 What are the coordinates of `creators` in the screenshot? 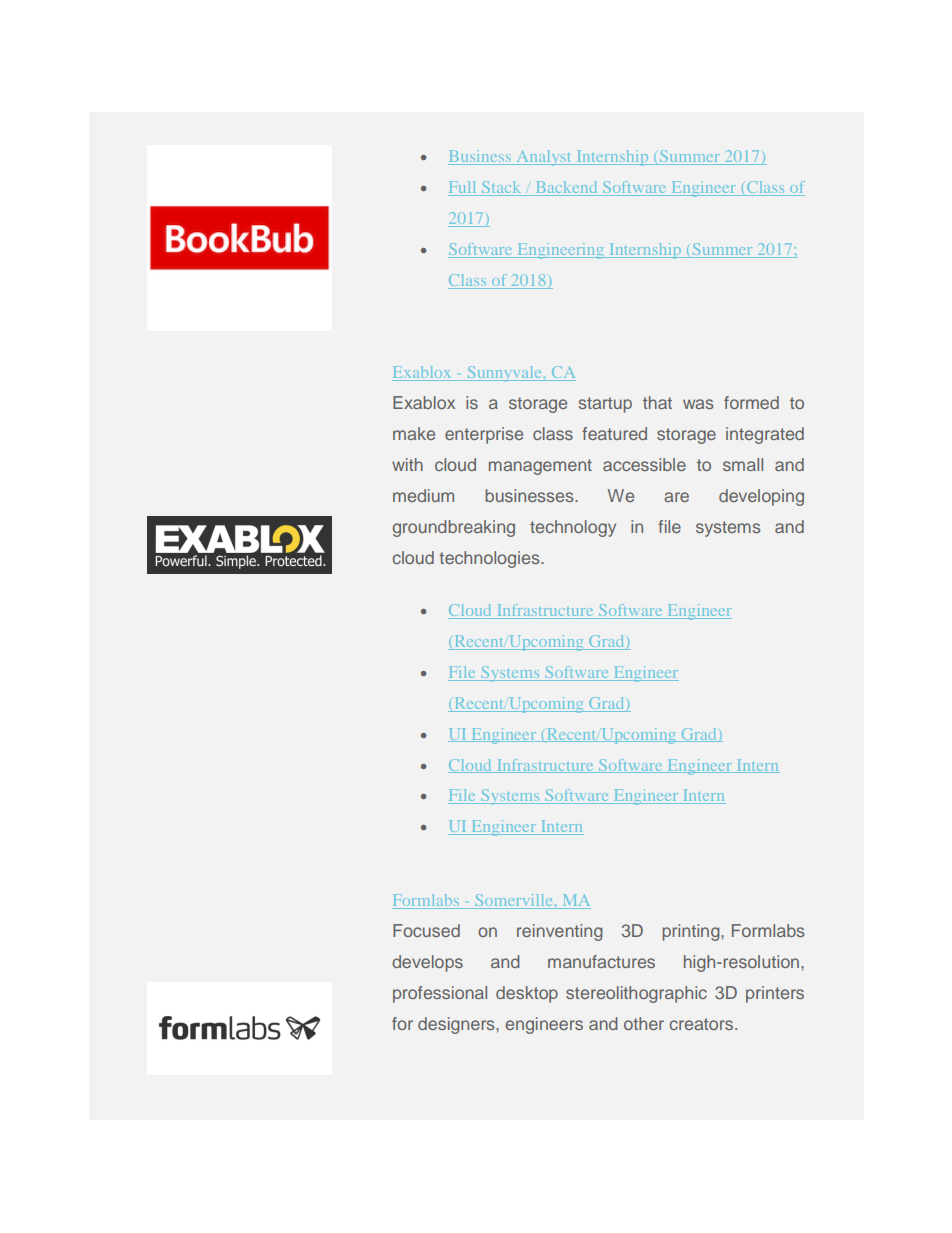 It's located at (703, 1024).
